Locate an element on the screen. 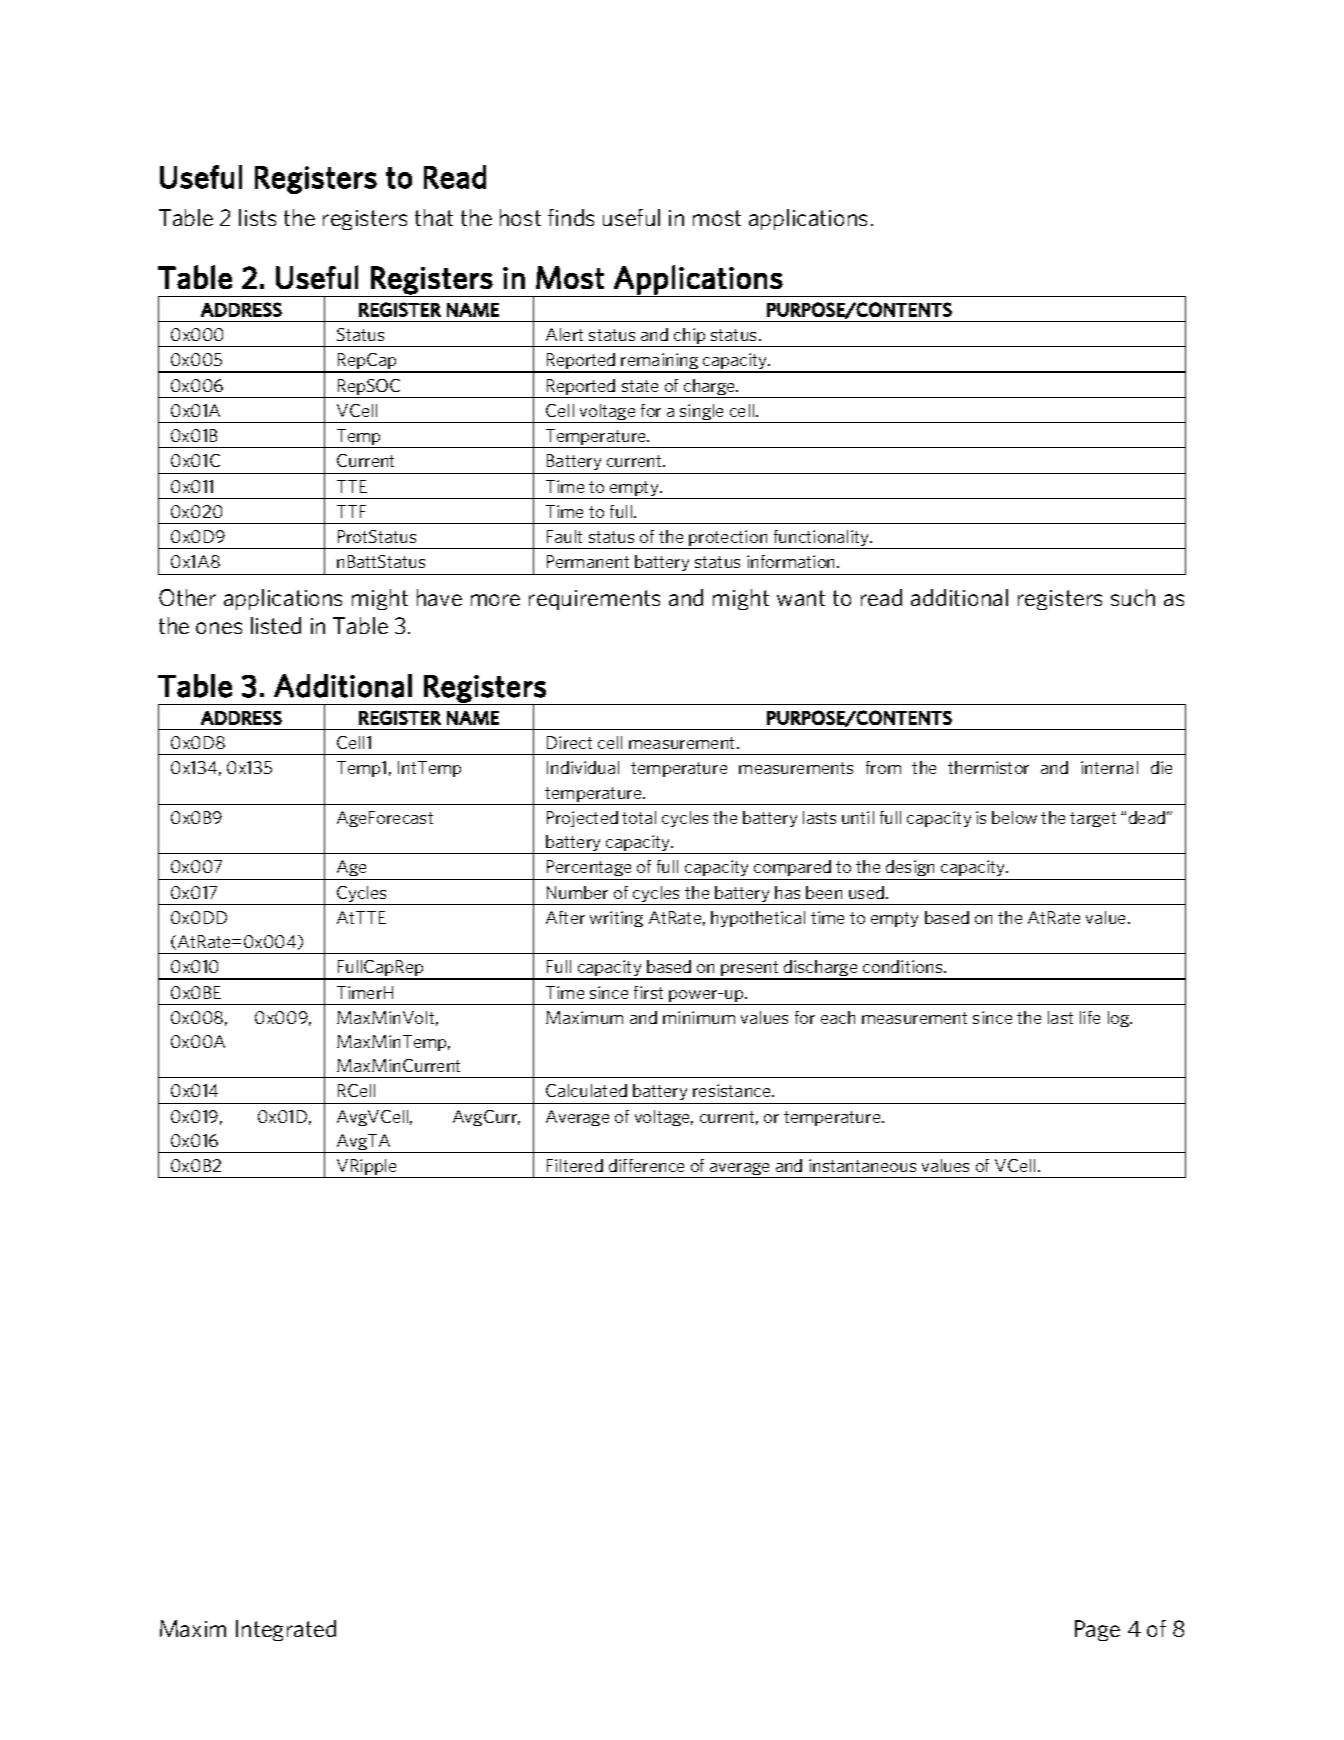 This screenshot has height=1740, width=1344. single is located at coordinates (702, 413).
